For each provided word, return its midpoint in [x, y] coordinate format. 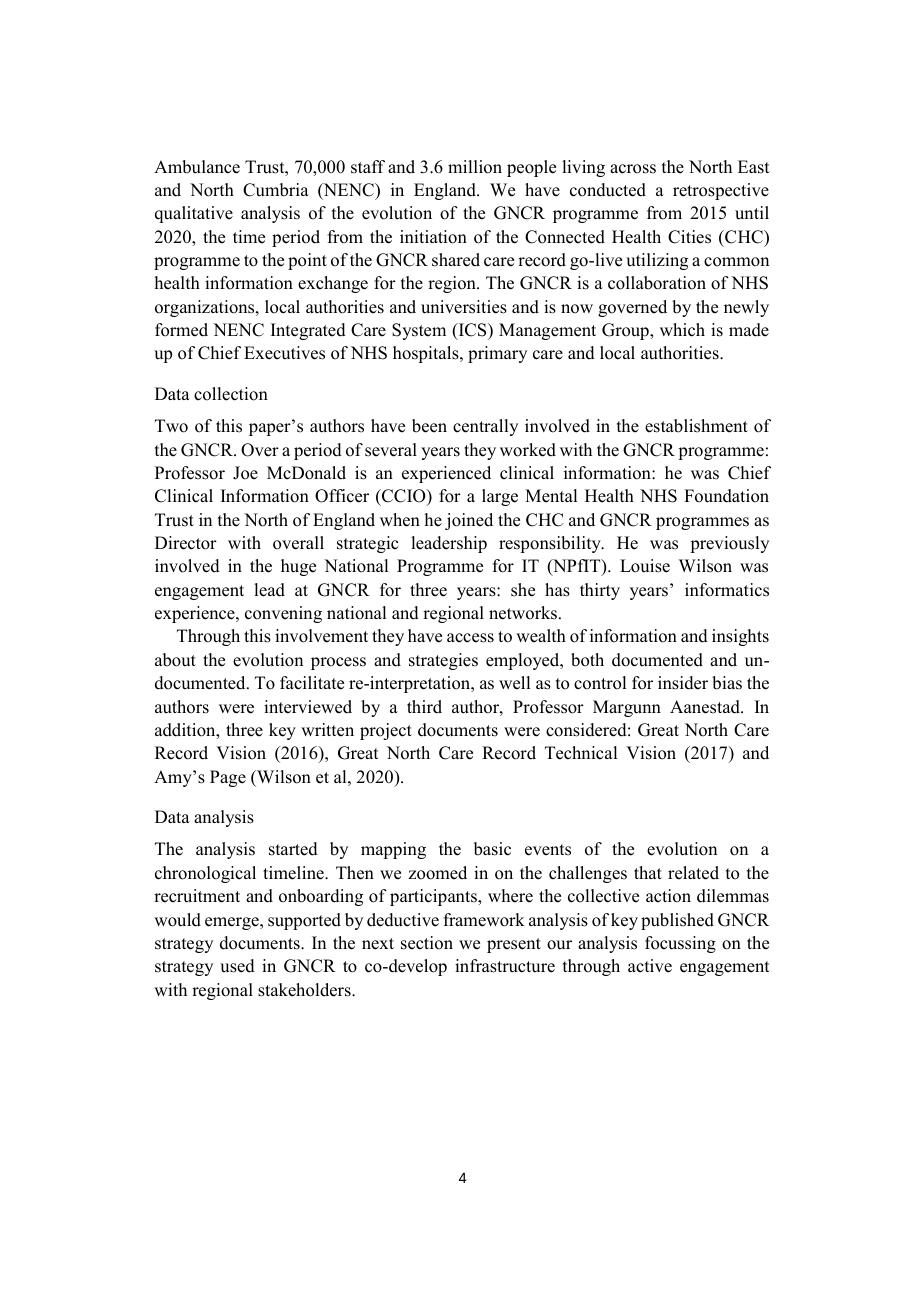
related [693, 873]
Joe [245, 473]
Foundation [726, 496]
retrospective [721, 191]
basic [492, 849]
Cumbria [276, 190]
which [682, 330]
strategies [443, 661]
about [175, 660]
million [475, 167]
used [237, 966]
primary [497, 354]
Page [228, 778]
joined [469, 521]
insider [683, 683]
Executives [284, 353]
